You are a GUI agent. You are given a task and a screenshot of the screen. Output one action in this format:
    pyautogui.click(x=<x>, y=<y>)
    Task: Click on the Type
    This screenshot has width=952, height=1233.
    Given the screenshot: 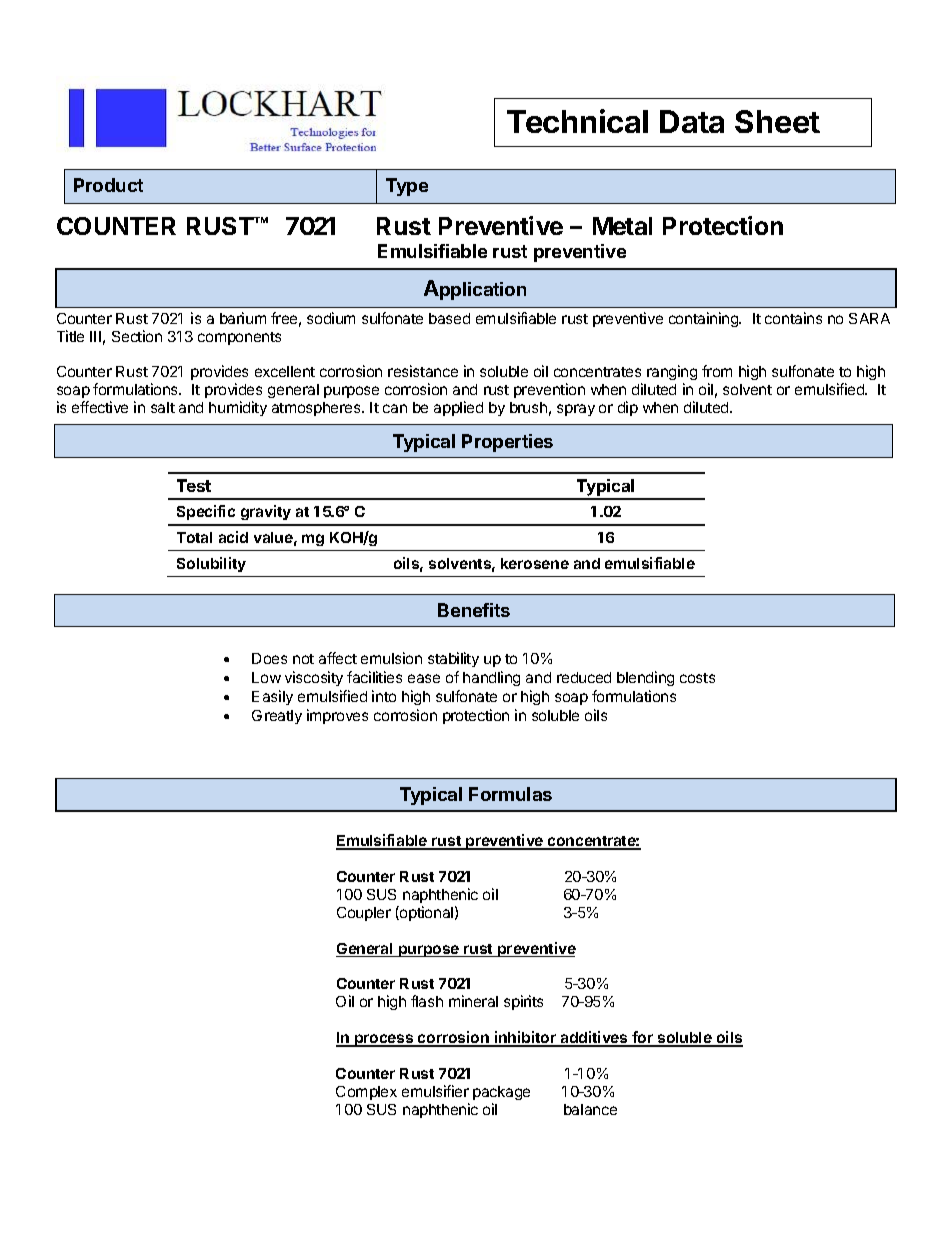 What is the action you would take?
    pyautogui.click(x=407, y=187)
